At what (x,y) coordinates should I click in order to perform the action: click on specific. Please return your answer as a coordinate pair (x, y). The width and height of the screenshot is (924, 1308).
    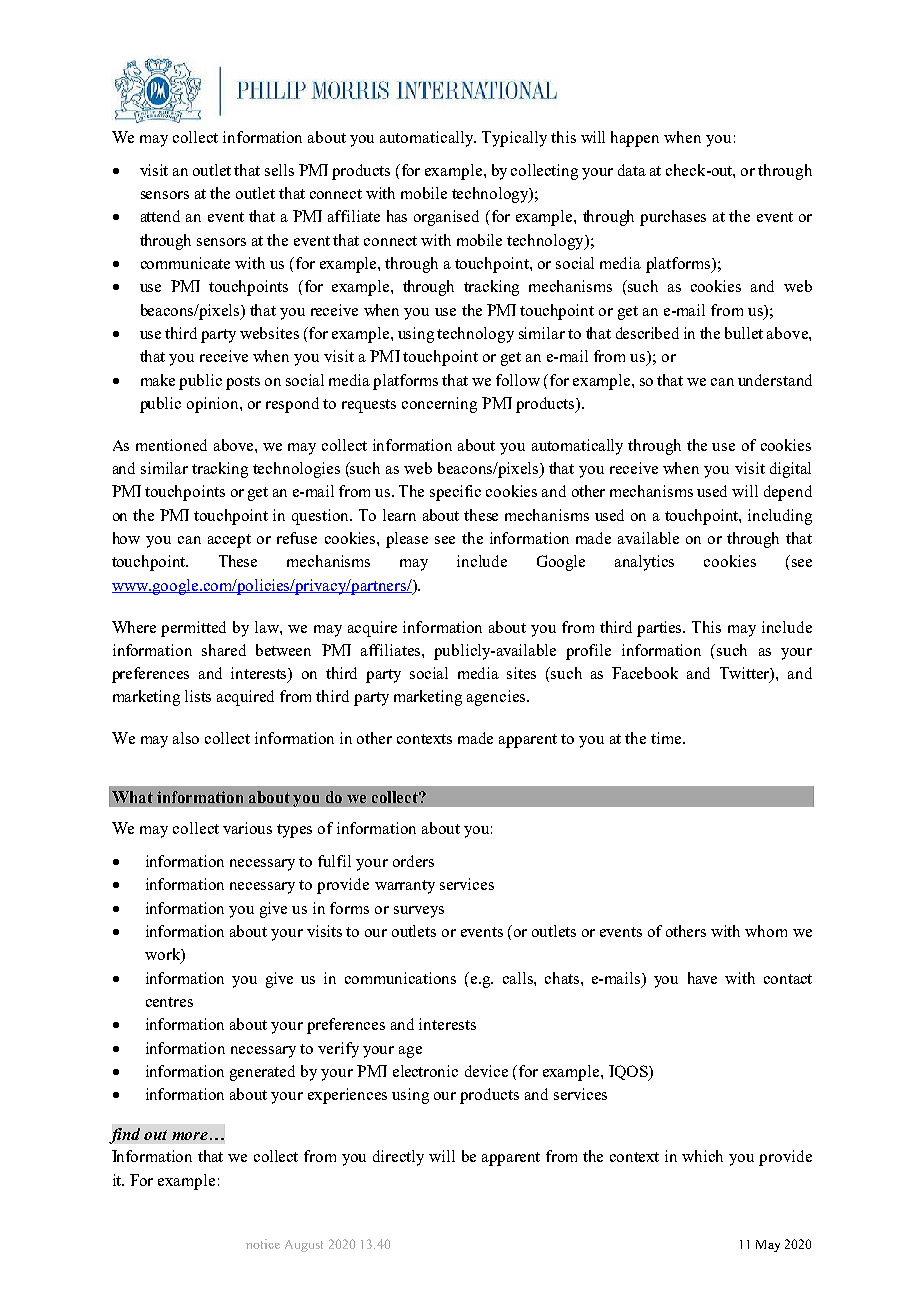
    Looking at the image, I should click on (455, 493).
